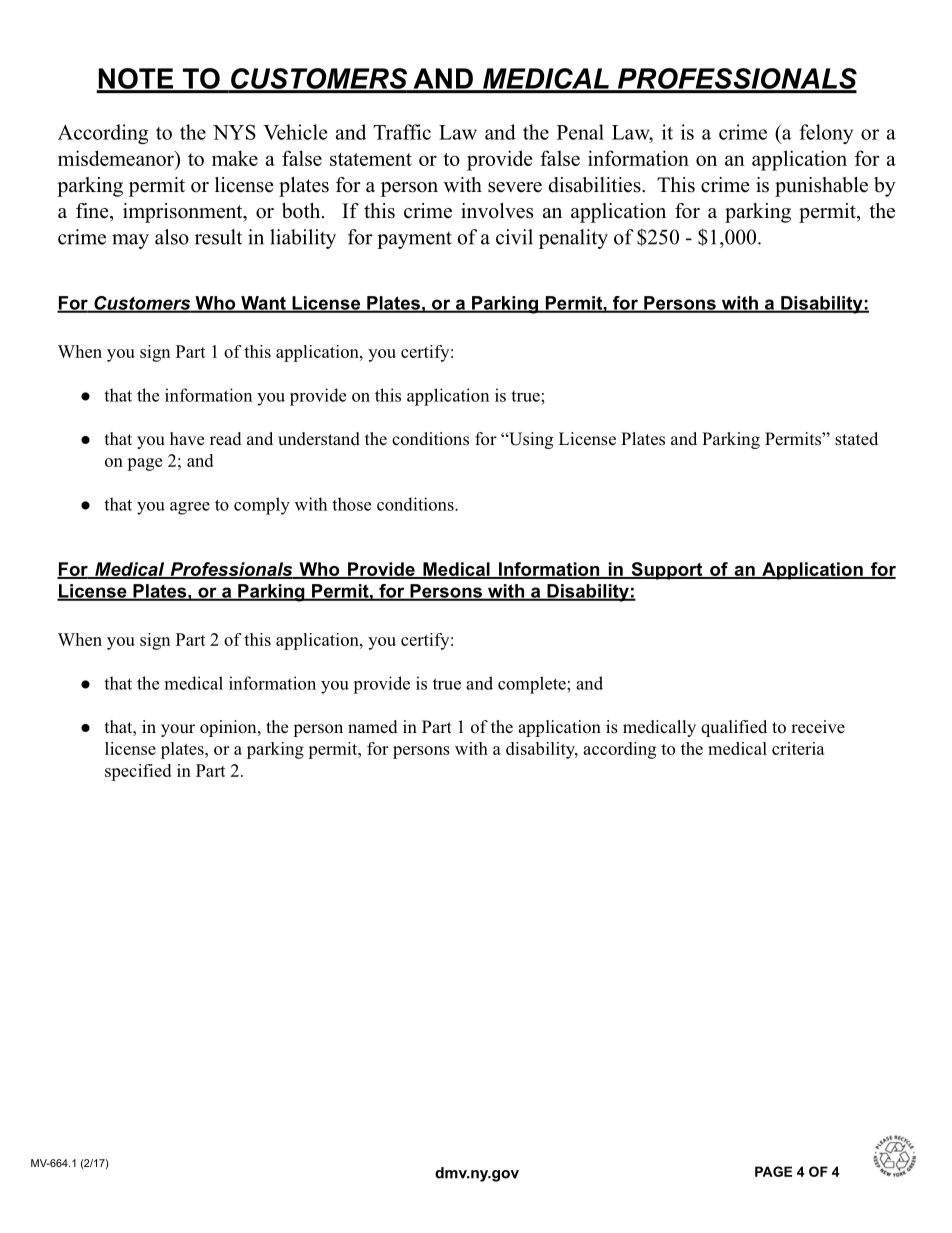 The image size is (952, 1233). What do you see at coordinates (263, 304) in the screenshot?
I see `Want` at bounding box center [263, 304].
